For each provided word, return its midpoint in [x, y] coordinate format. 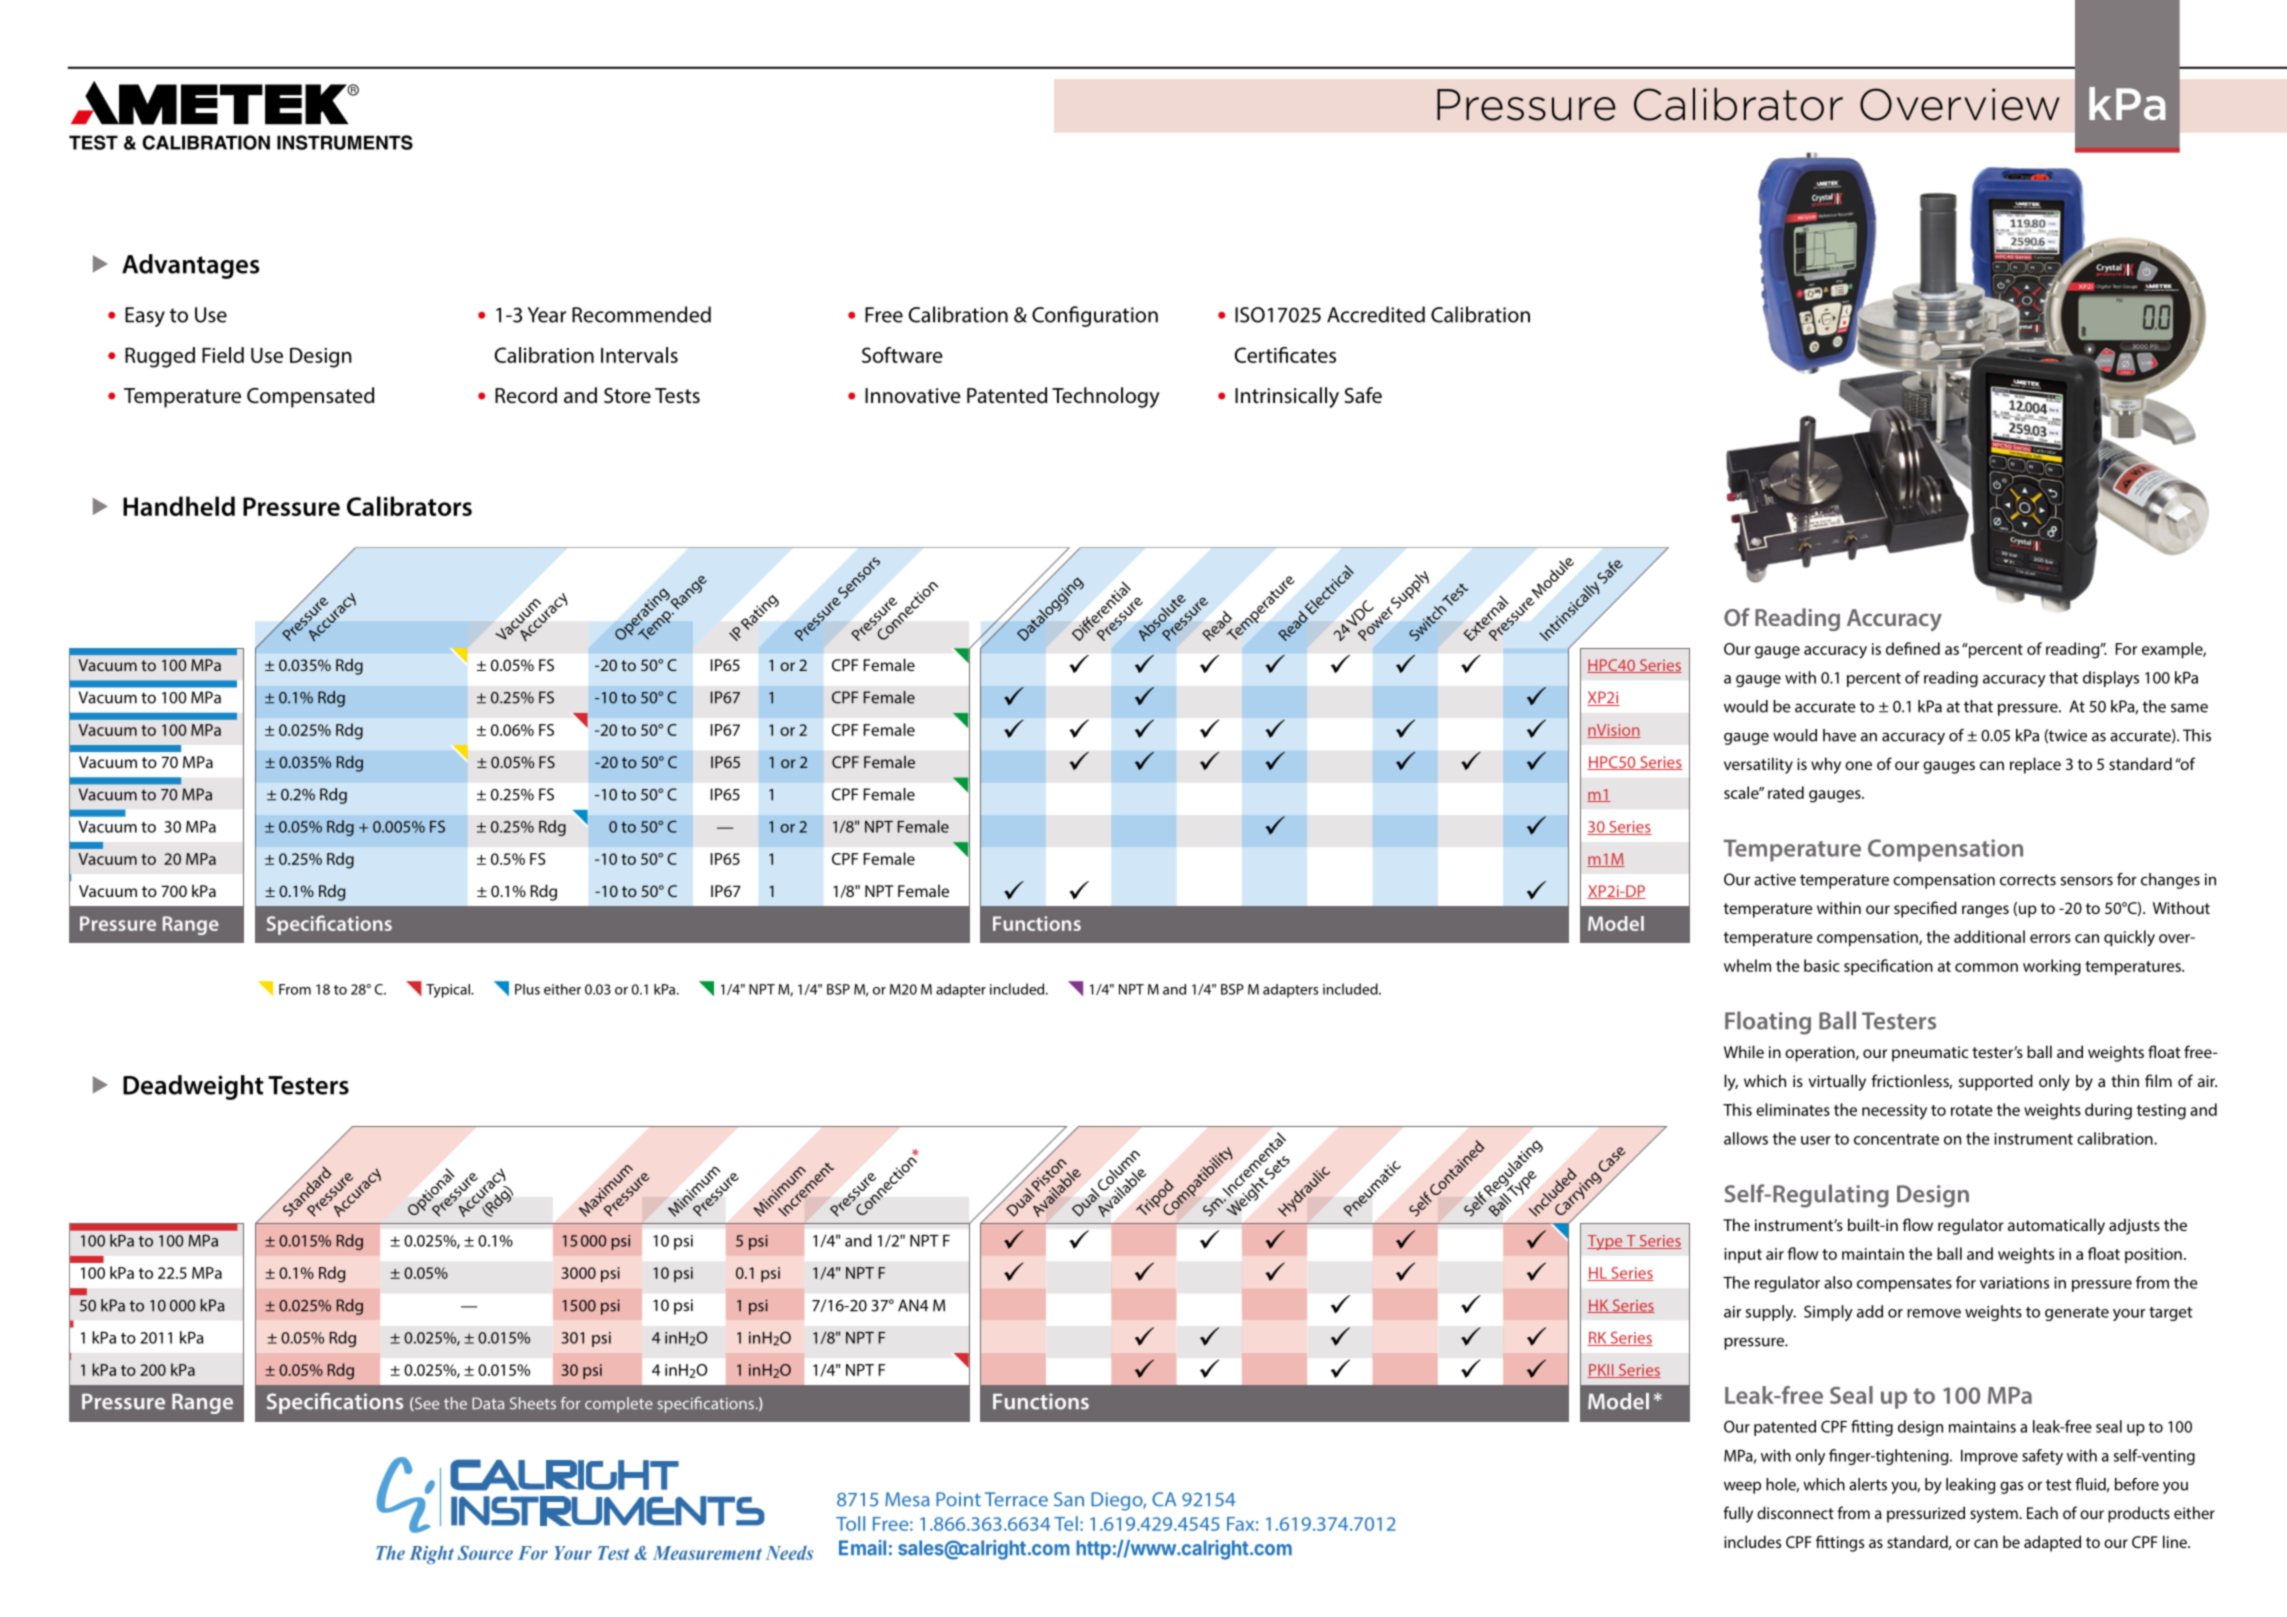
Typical [449, 991]
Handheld [179, 506]
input [1743, 1255]
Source [485, 1553]
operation [1821, 1054]
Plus [527, 989]
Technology [1106, 397]
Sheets [533, 1403]
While [1744, 1051]
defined [1913, 648]
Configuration [1095, 316]
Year [547, 315]
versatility [1758, 765]
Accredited [1376, 314]
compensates [1904, 1285]
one [1858, 765]
